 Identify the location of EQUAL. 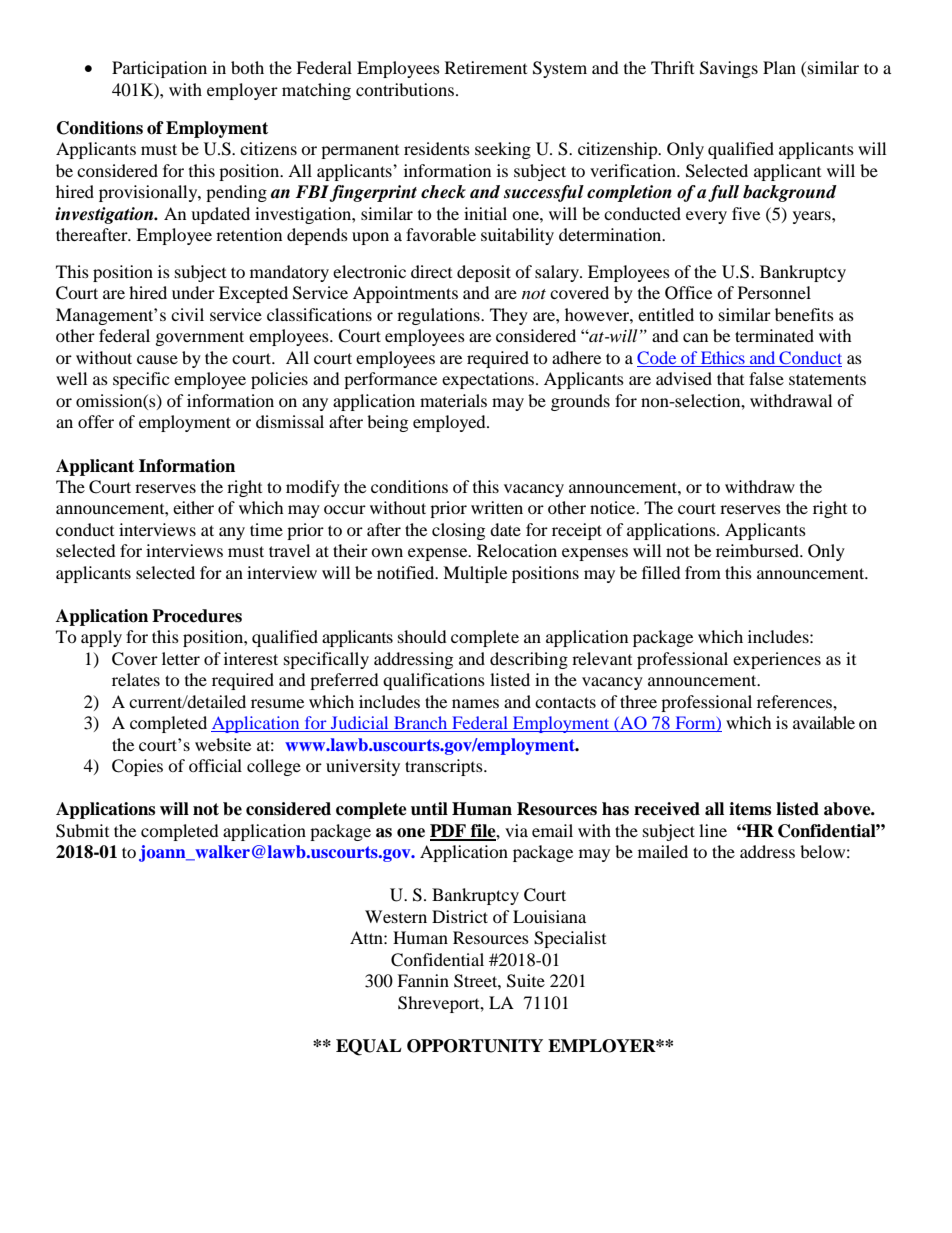
(369, 1047).
